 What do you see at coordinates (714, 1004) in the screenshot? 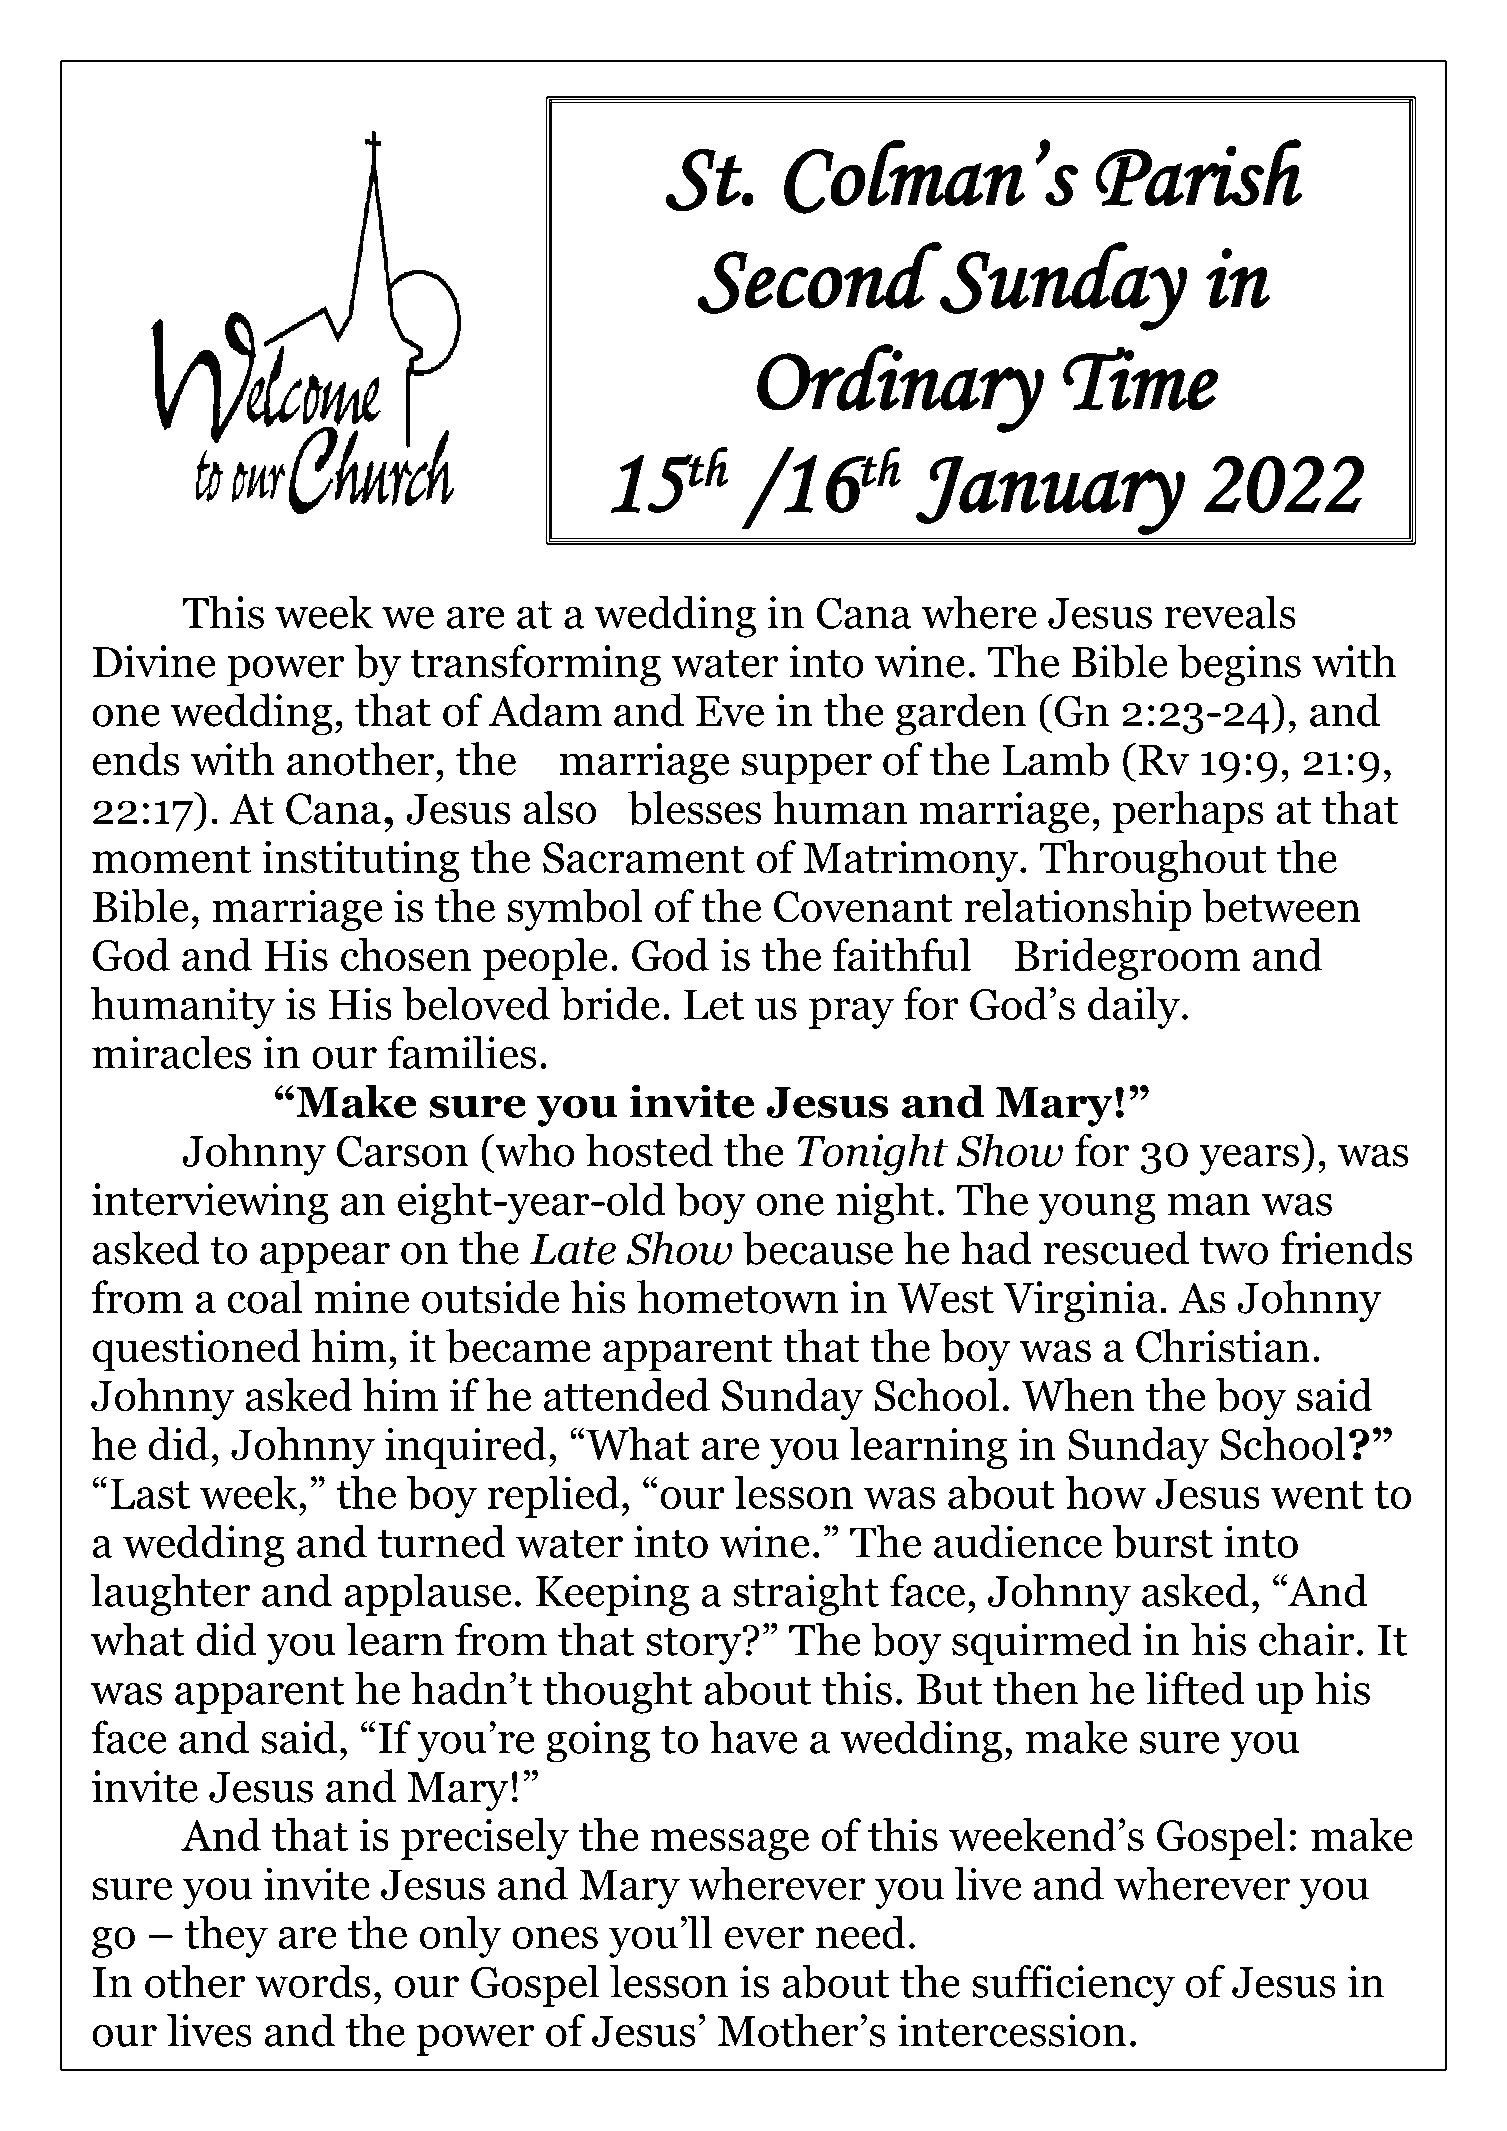
I see `Let` at bounding box center [714, 1004].
